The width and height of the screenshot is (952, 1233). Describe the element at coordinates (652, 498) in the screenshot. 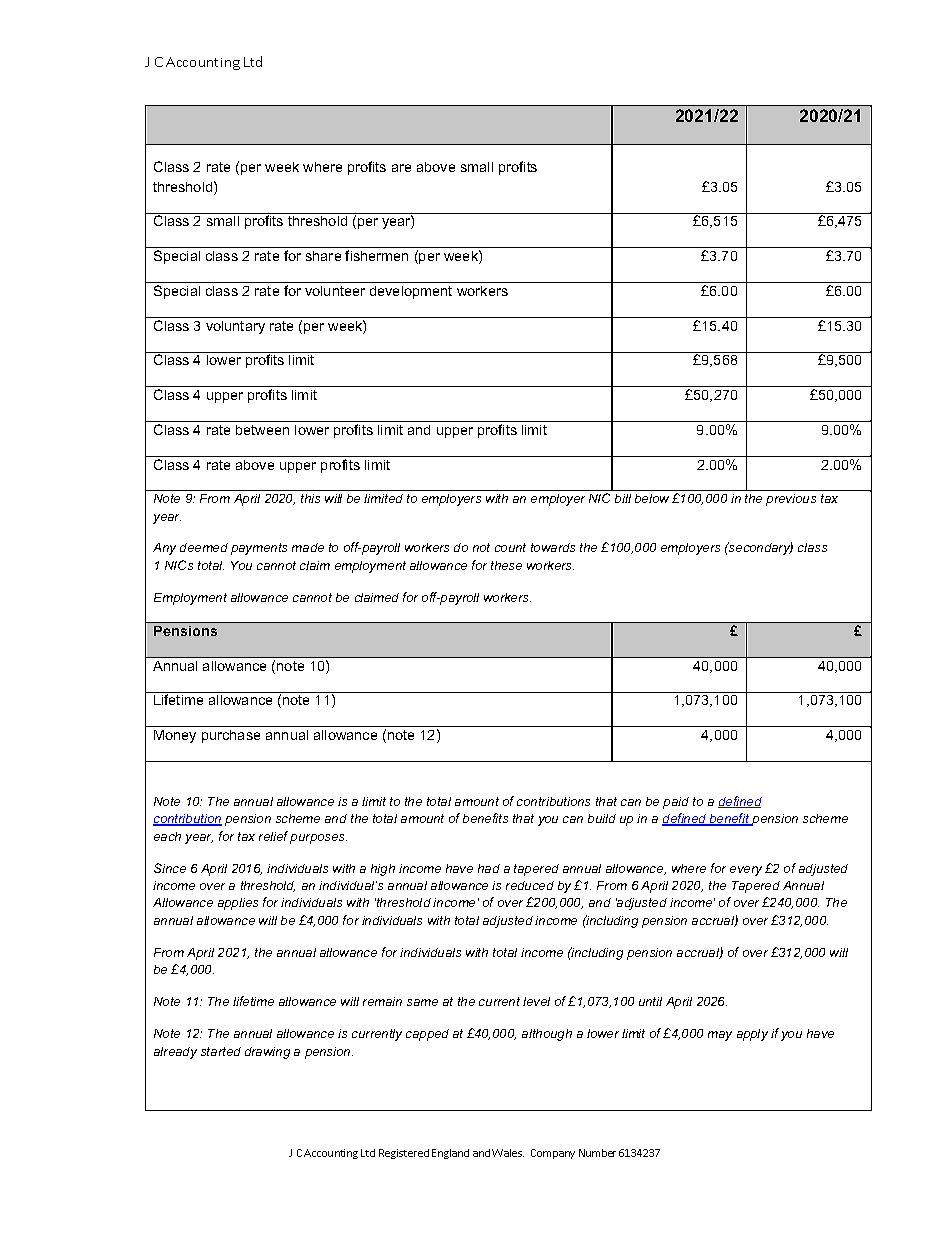

I see `below` at that location.
